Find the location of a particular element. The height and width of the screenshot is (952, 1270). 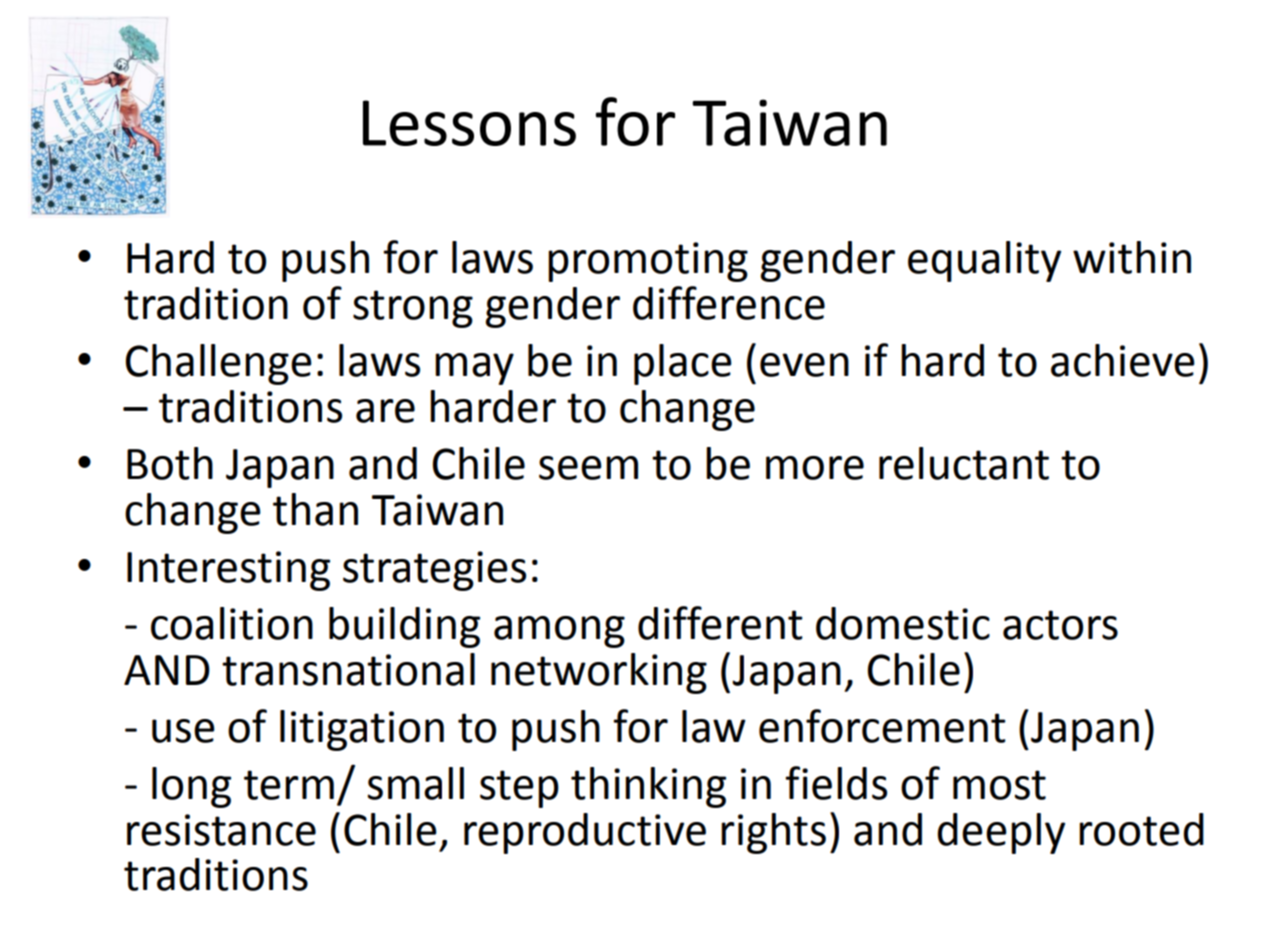

reluctant is located at coordinates (964, 463).
